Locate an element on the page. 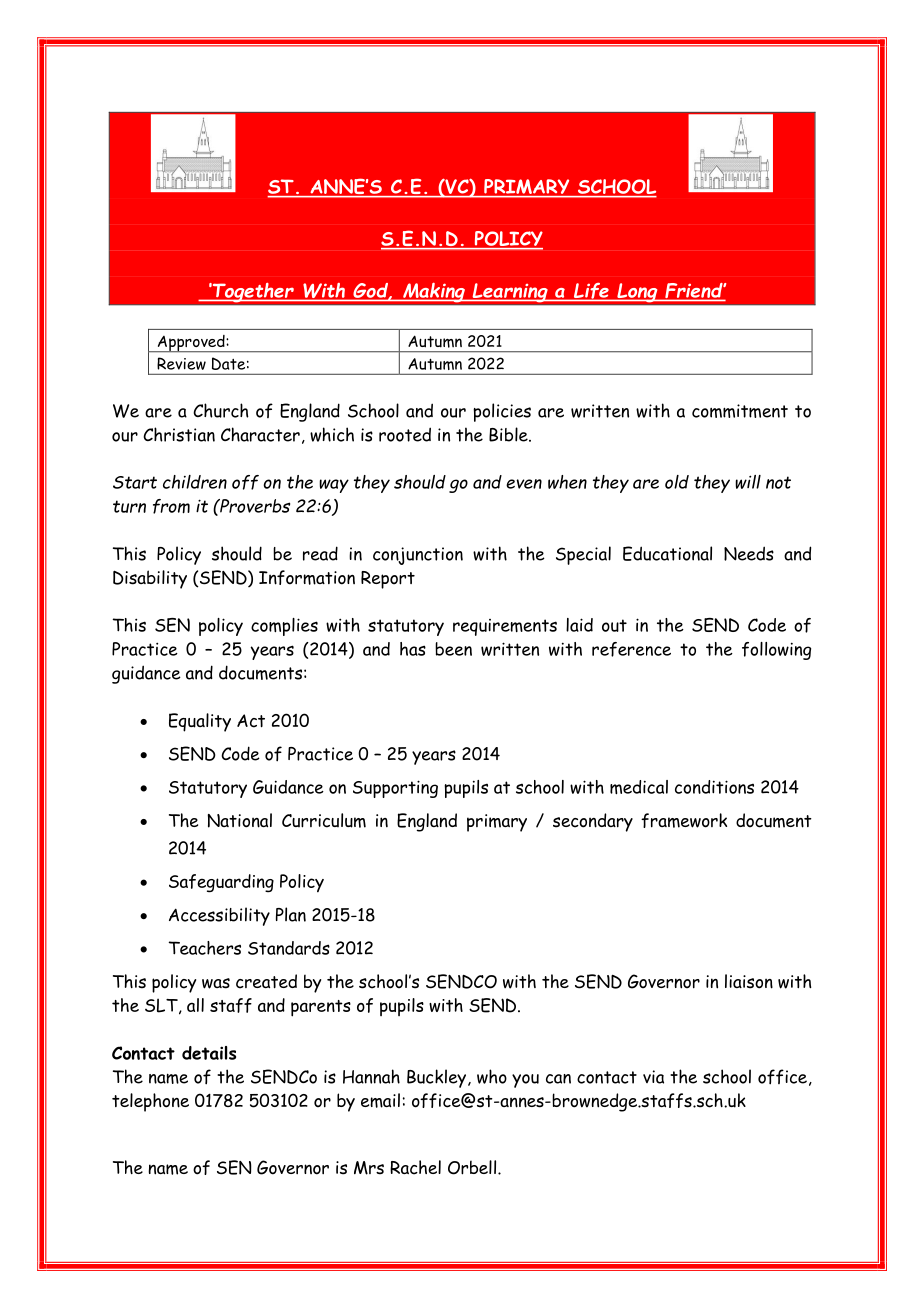 The width and height of the document is (924, 1308). Rachel is located at coordinates (415, 1167).
